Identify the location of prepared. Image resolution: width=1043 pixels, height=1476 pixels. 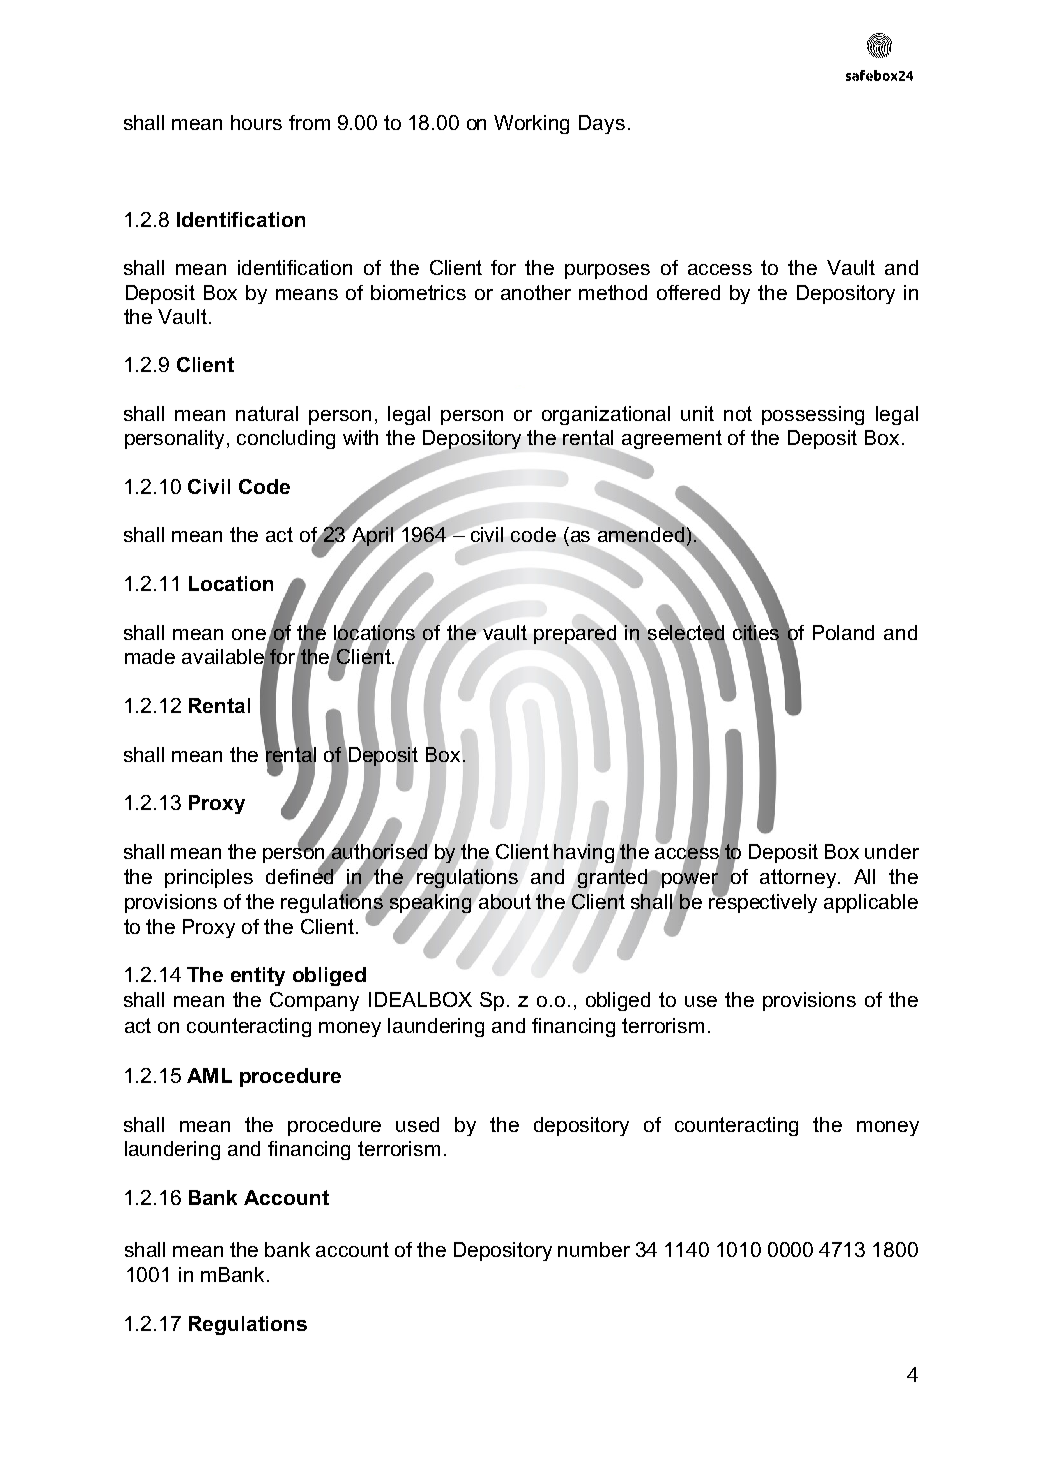
(575, 634).
